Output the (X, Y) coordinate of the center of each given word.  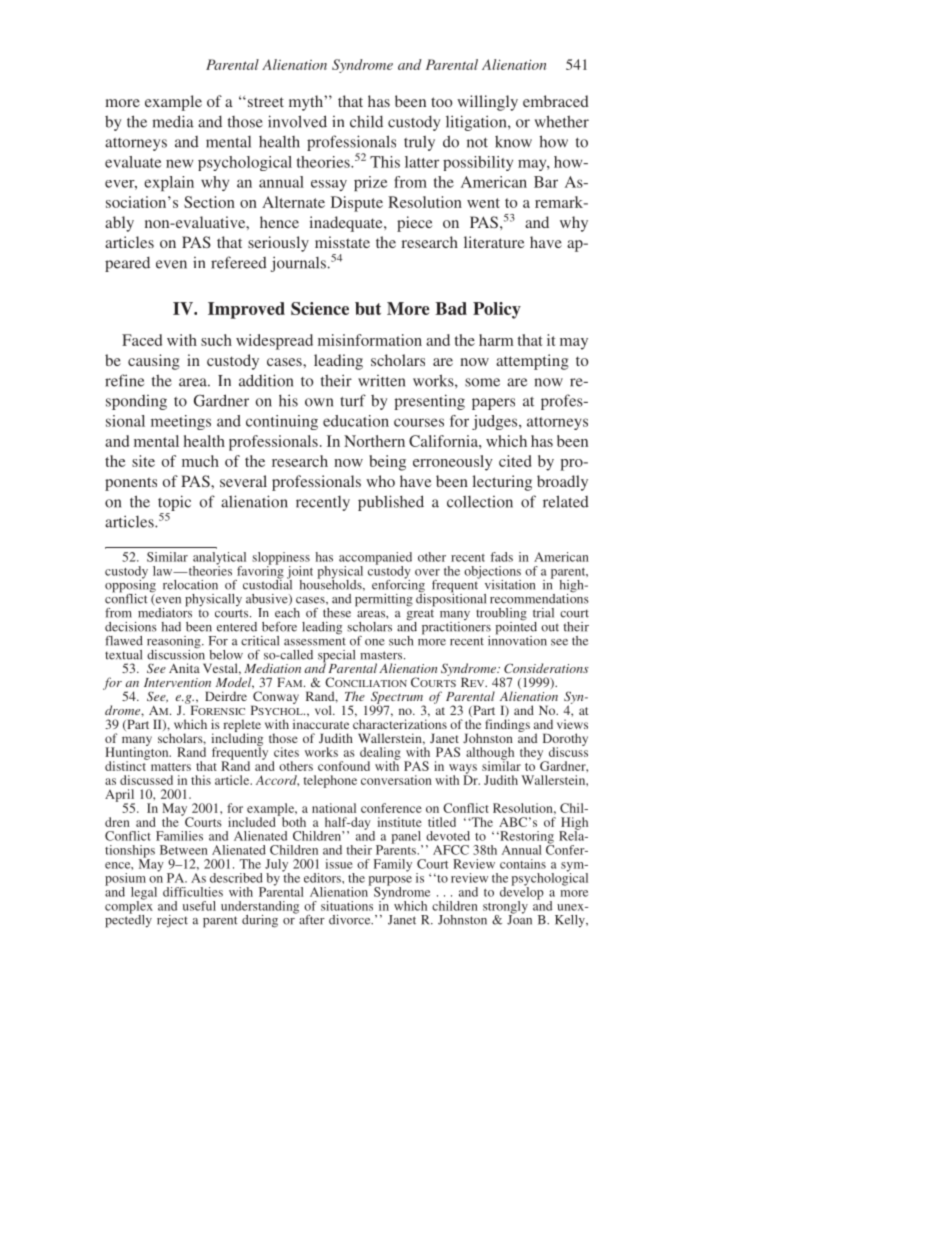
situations (347, 906)
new (179, 163)
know (513, 142)
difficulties (193, 892)
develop (522, 893)
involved (297, 121)
